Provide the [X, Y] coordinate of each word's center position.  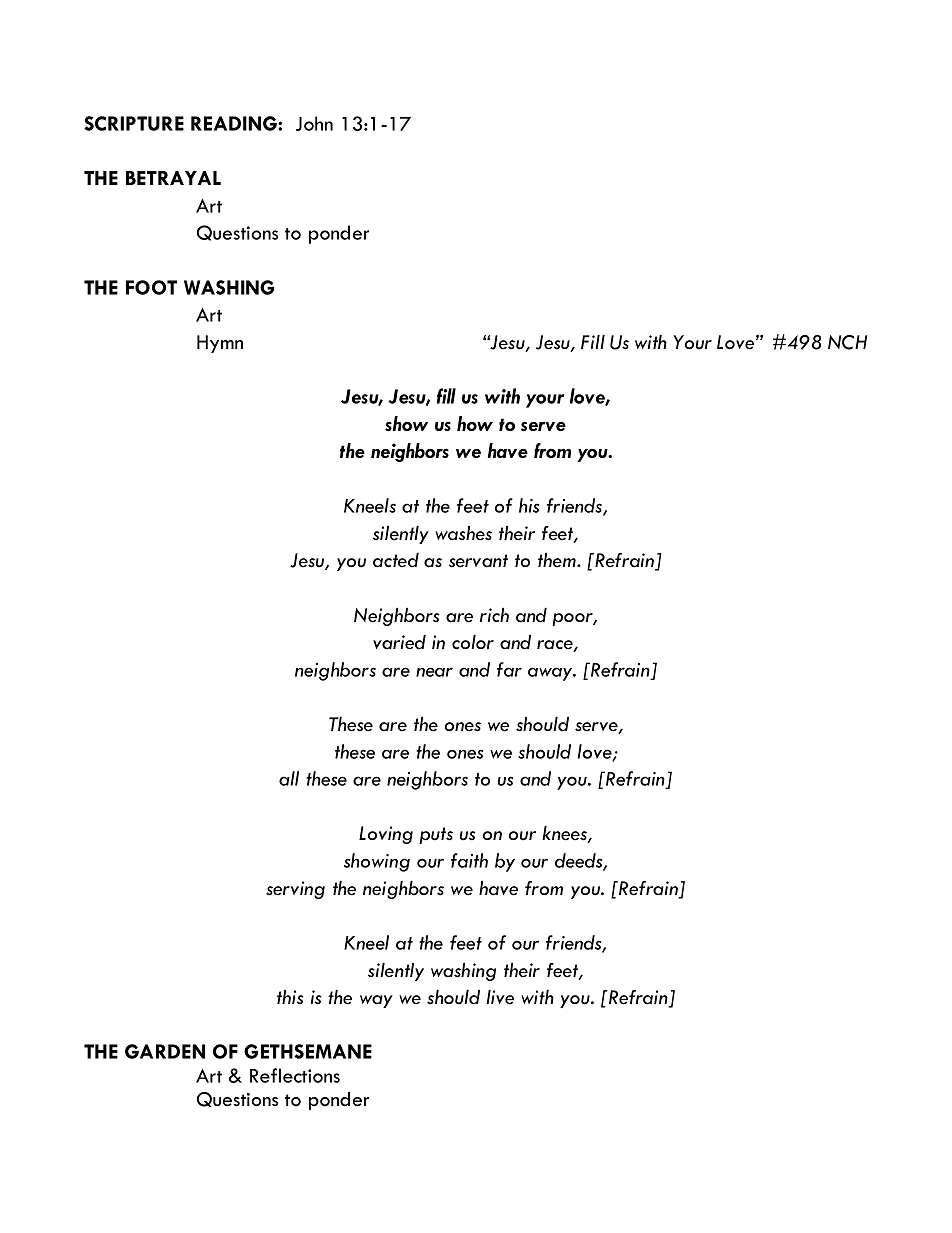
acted [396, 560]
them [558, 560]
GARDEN [165, 1051]
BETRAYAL [173, 178]
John [314, 123]
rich [494, 615]
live [500, 997]
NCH [847, 342]
